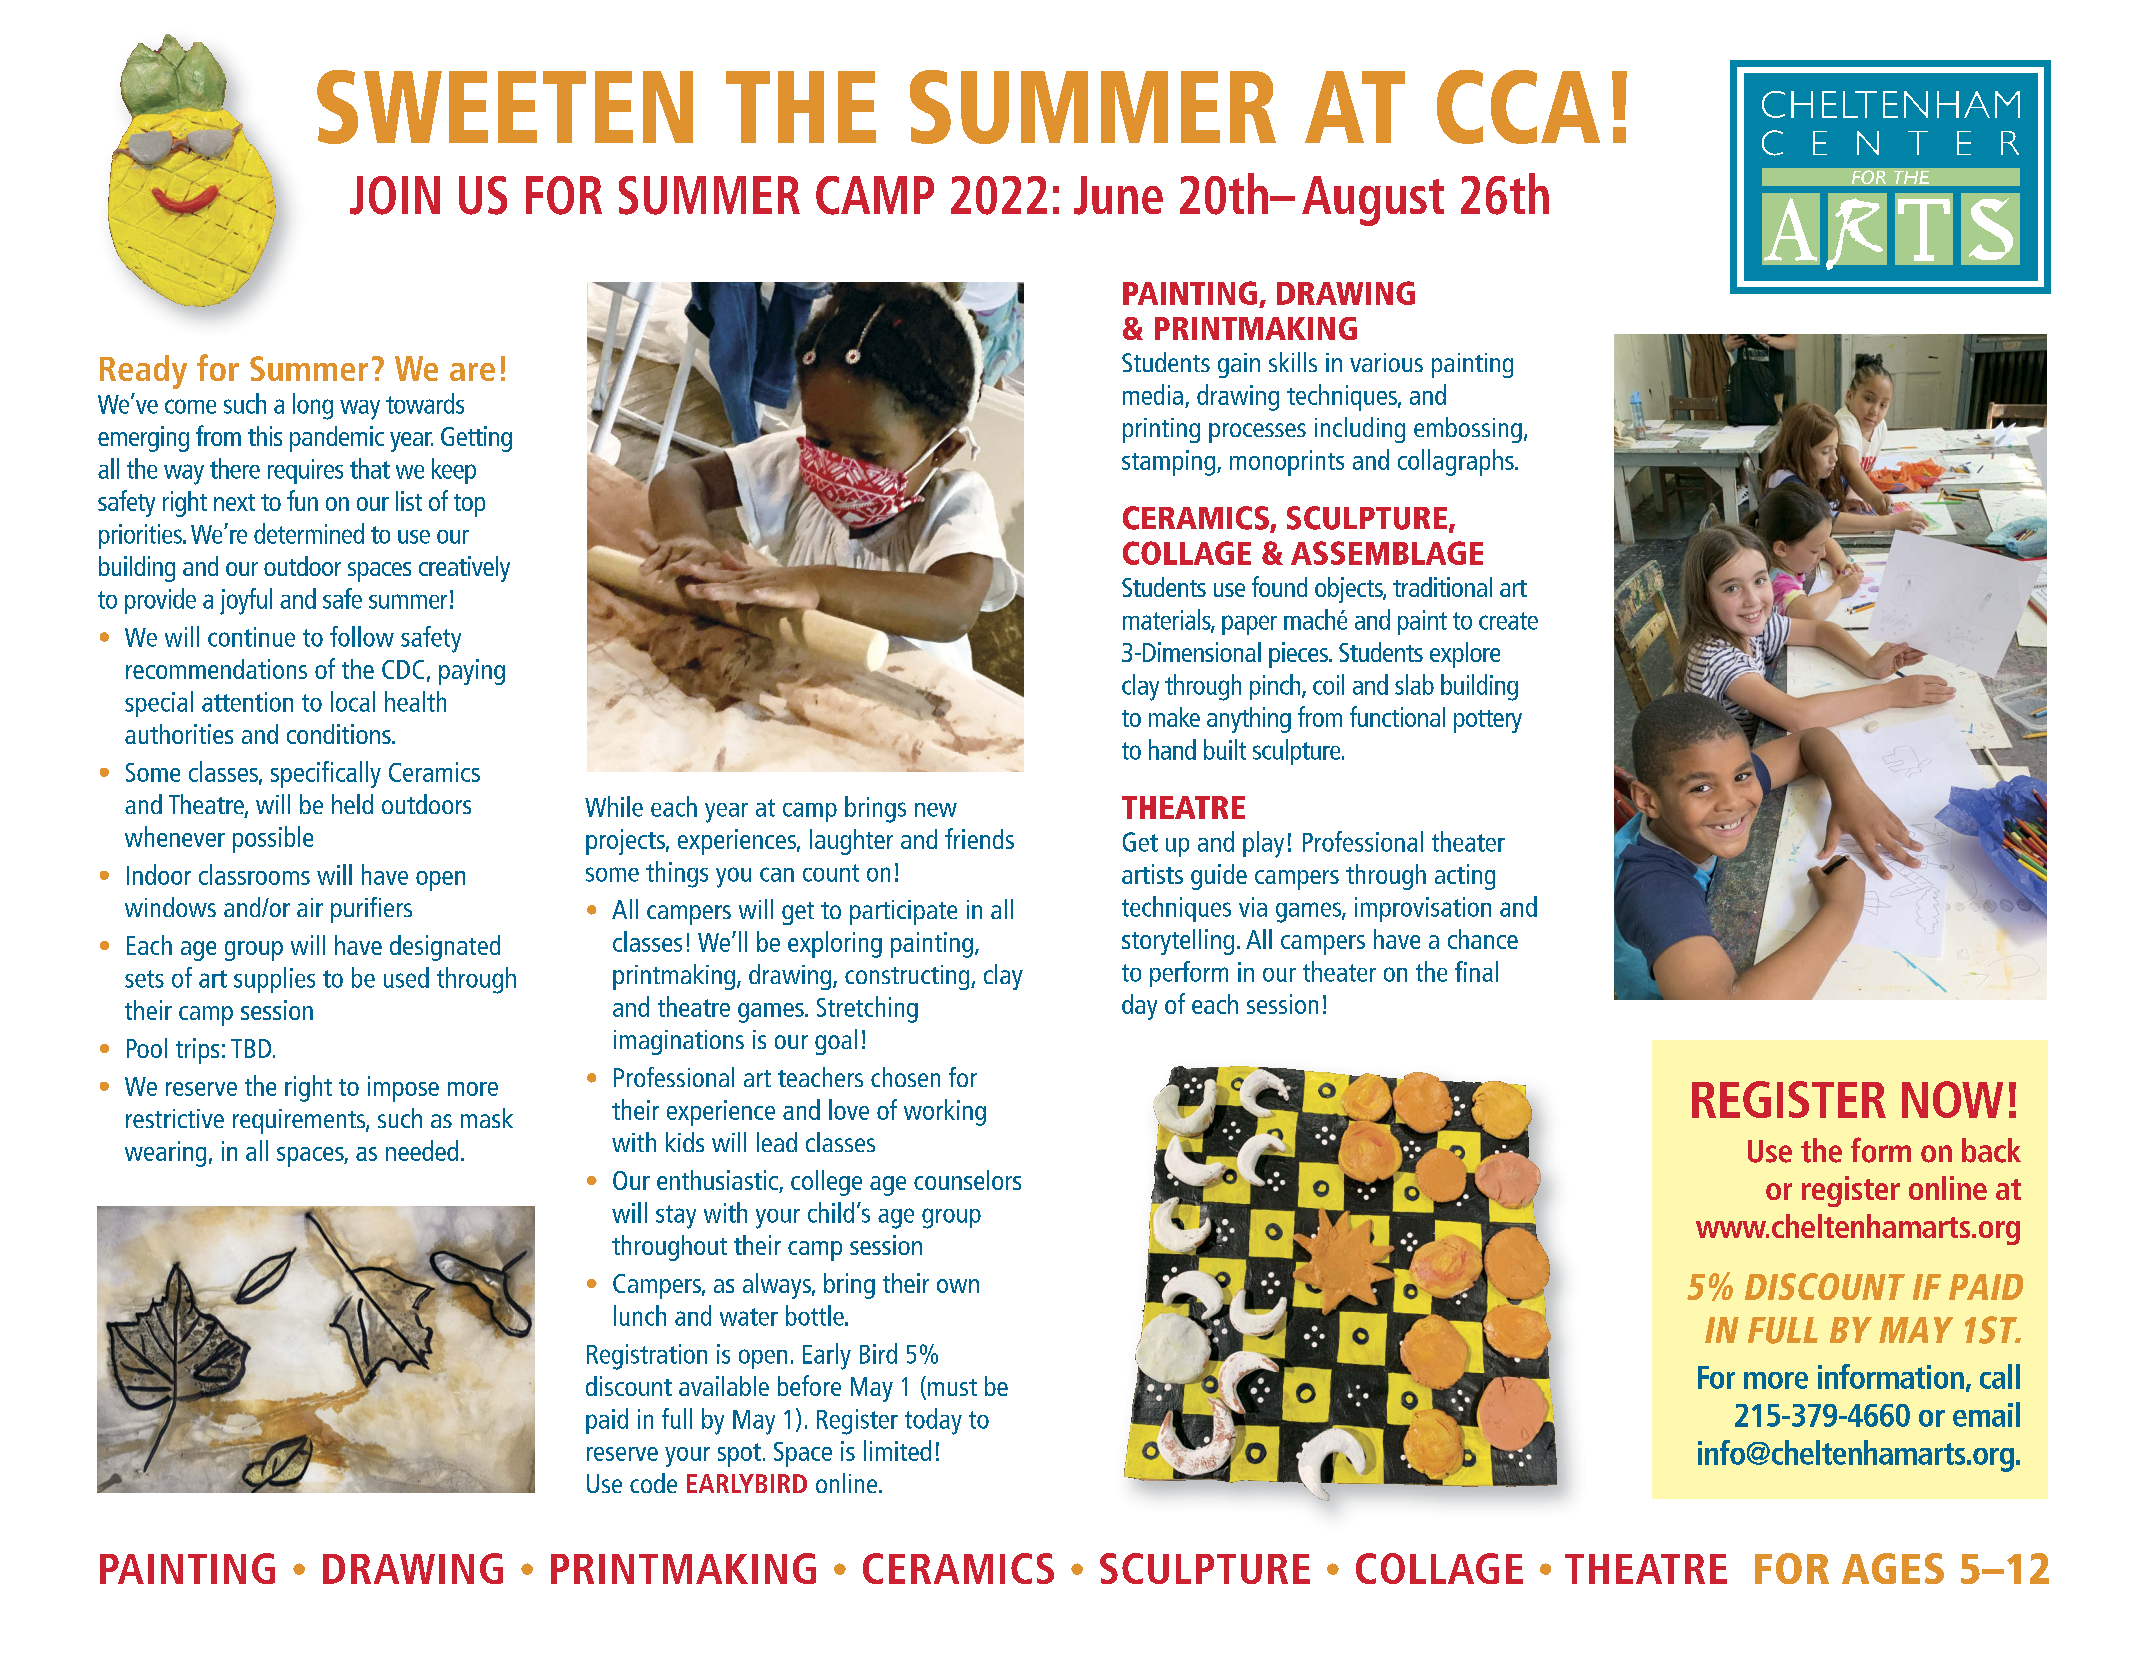  I want to click on June, so click(1118, 195).
